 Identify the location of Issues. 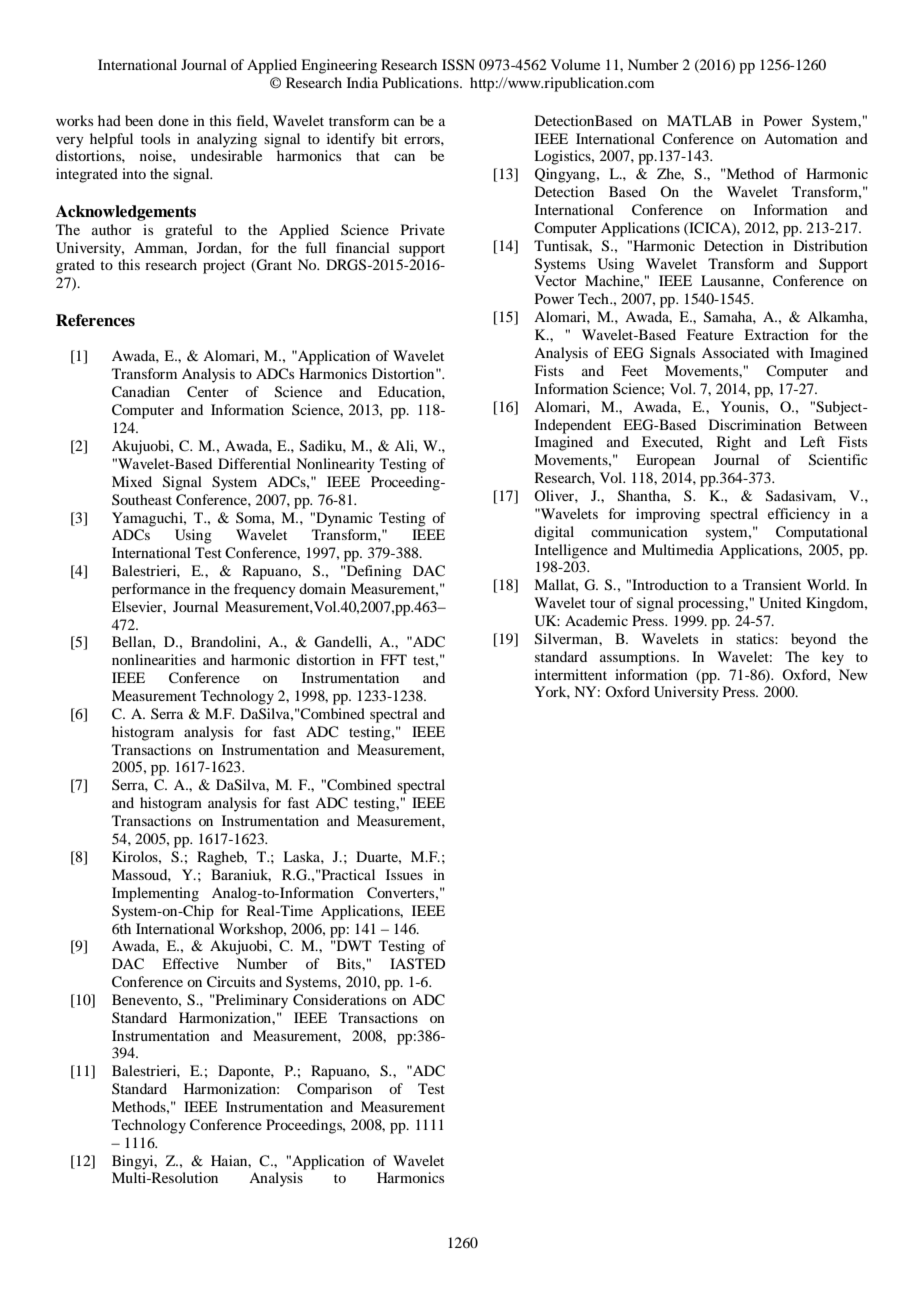
(404, 874).
